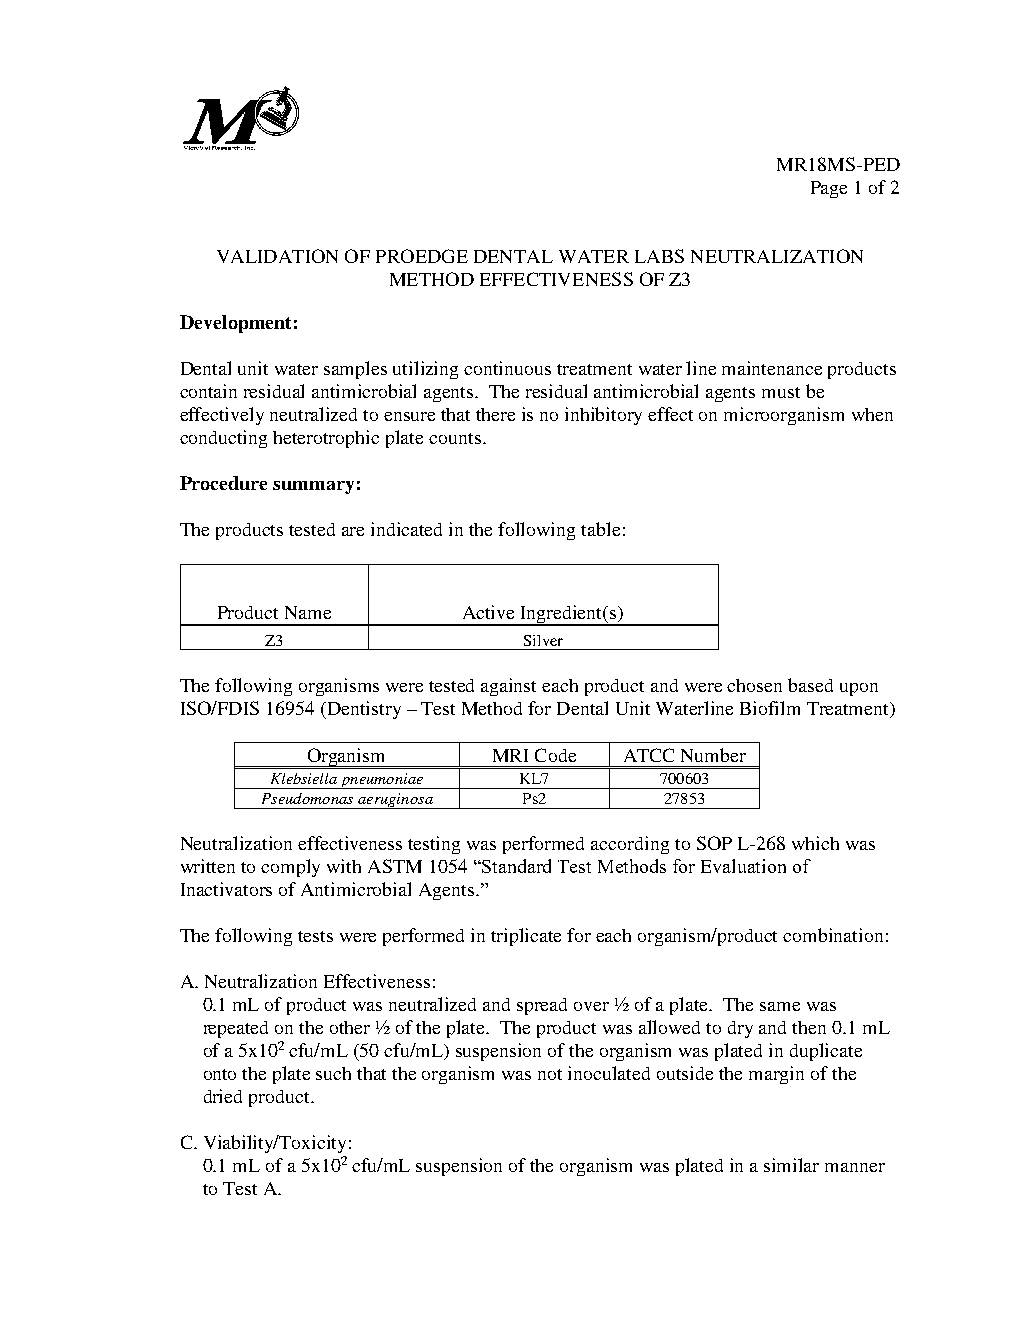 Image resolution: width=1020 pixels, height=1320 pixels. I want to click on not, so click(550, 1074).
